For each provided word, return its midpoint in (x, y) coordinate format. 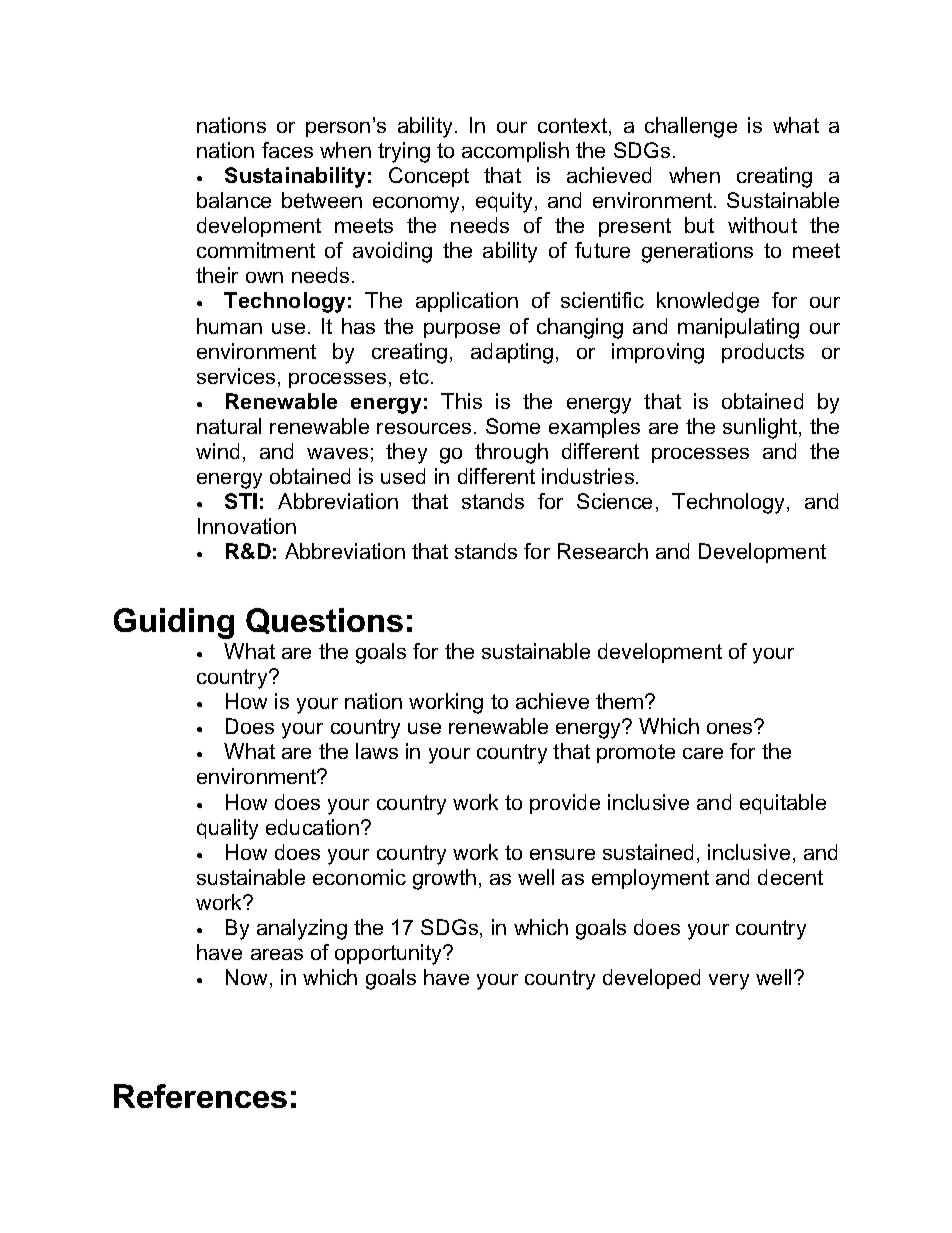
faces (287, 150)
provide (565, 804)
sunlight (761, 428)
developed (651, 979)
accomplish (515, 152)
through (511, 453)
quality (227, 829)
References (200, 1096)
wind (217, 451)
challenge (691, 127)
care (703, 753)
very (729, 982)
